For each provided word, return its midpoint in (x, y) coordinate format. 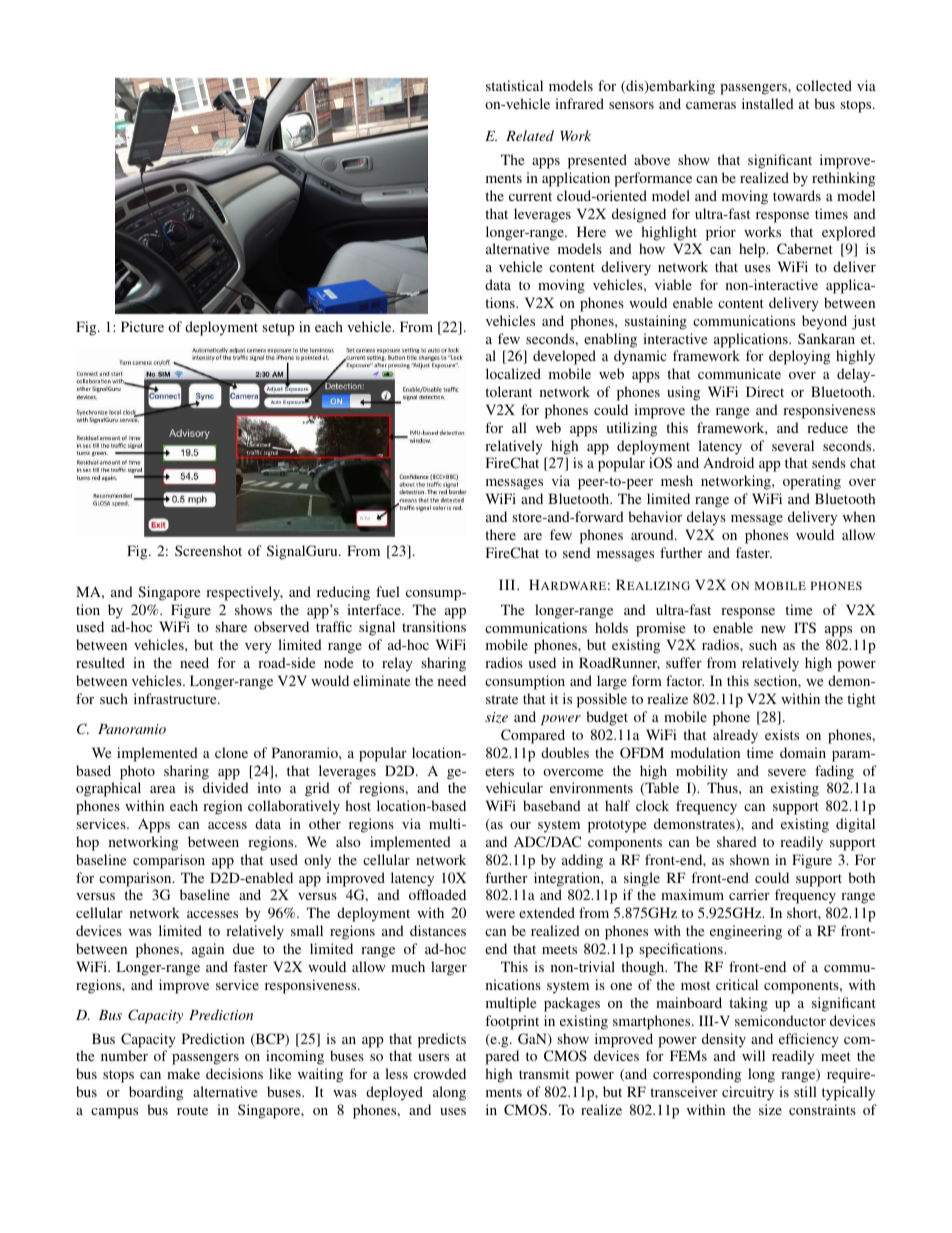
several (793, 445)
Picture (142, 326)
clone (231, 752)
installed (768, 103)
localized (513, 373)
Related (530, 135)
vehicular (514, 787)
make (183, 1073)
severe (787, 772)
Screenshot (208, 550)
